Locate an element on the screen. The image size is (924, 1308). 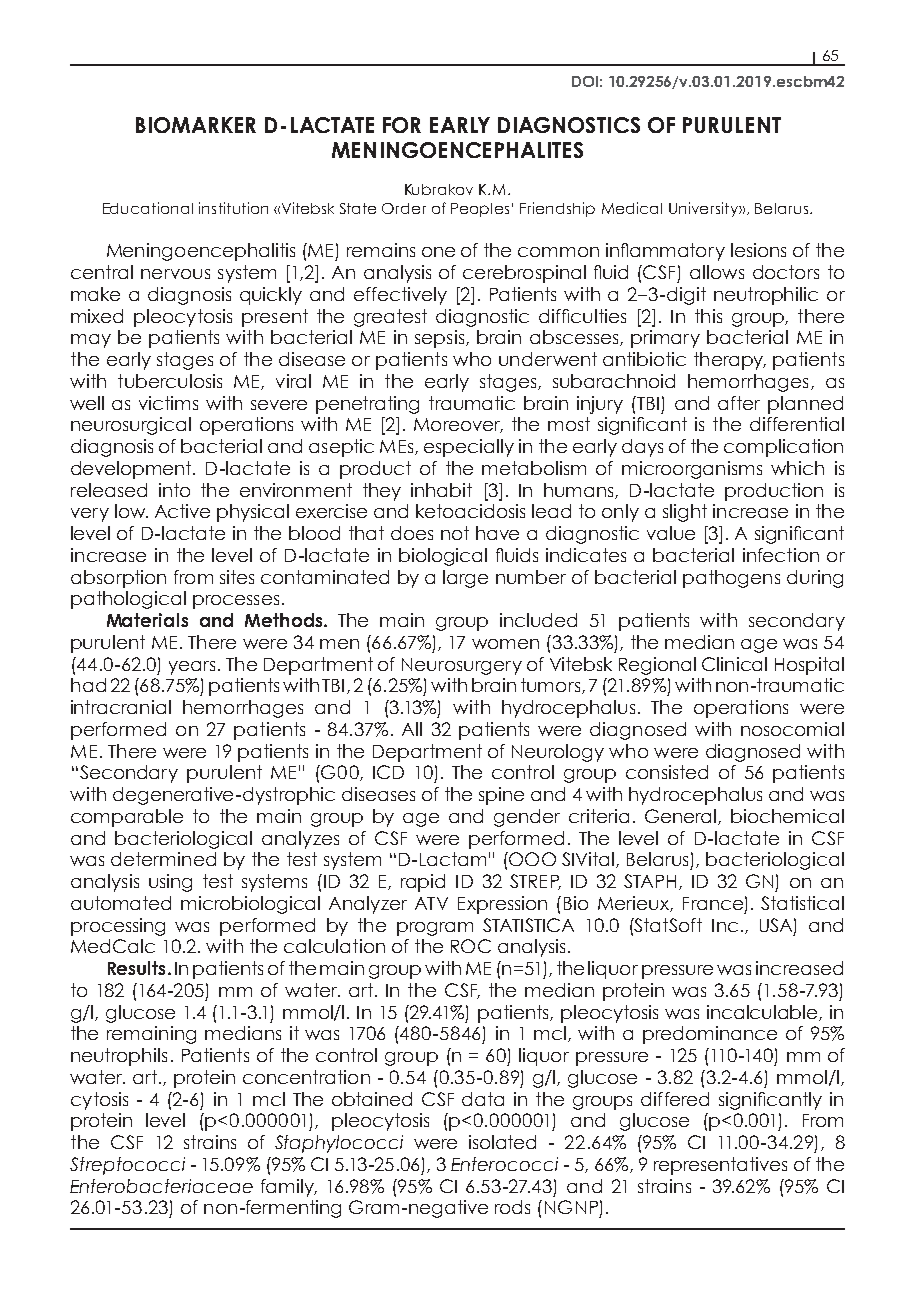
differed is located at coordinates (675, 1099).
